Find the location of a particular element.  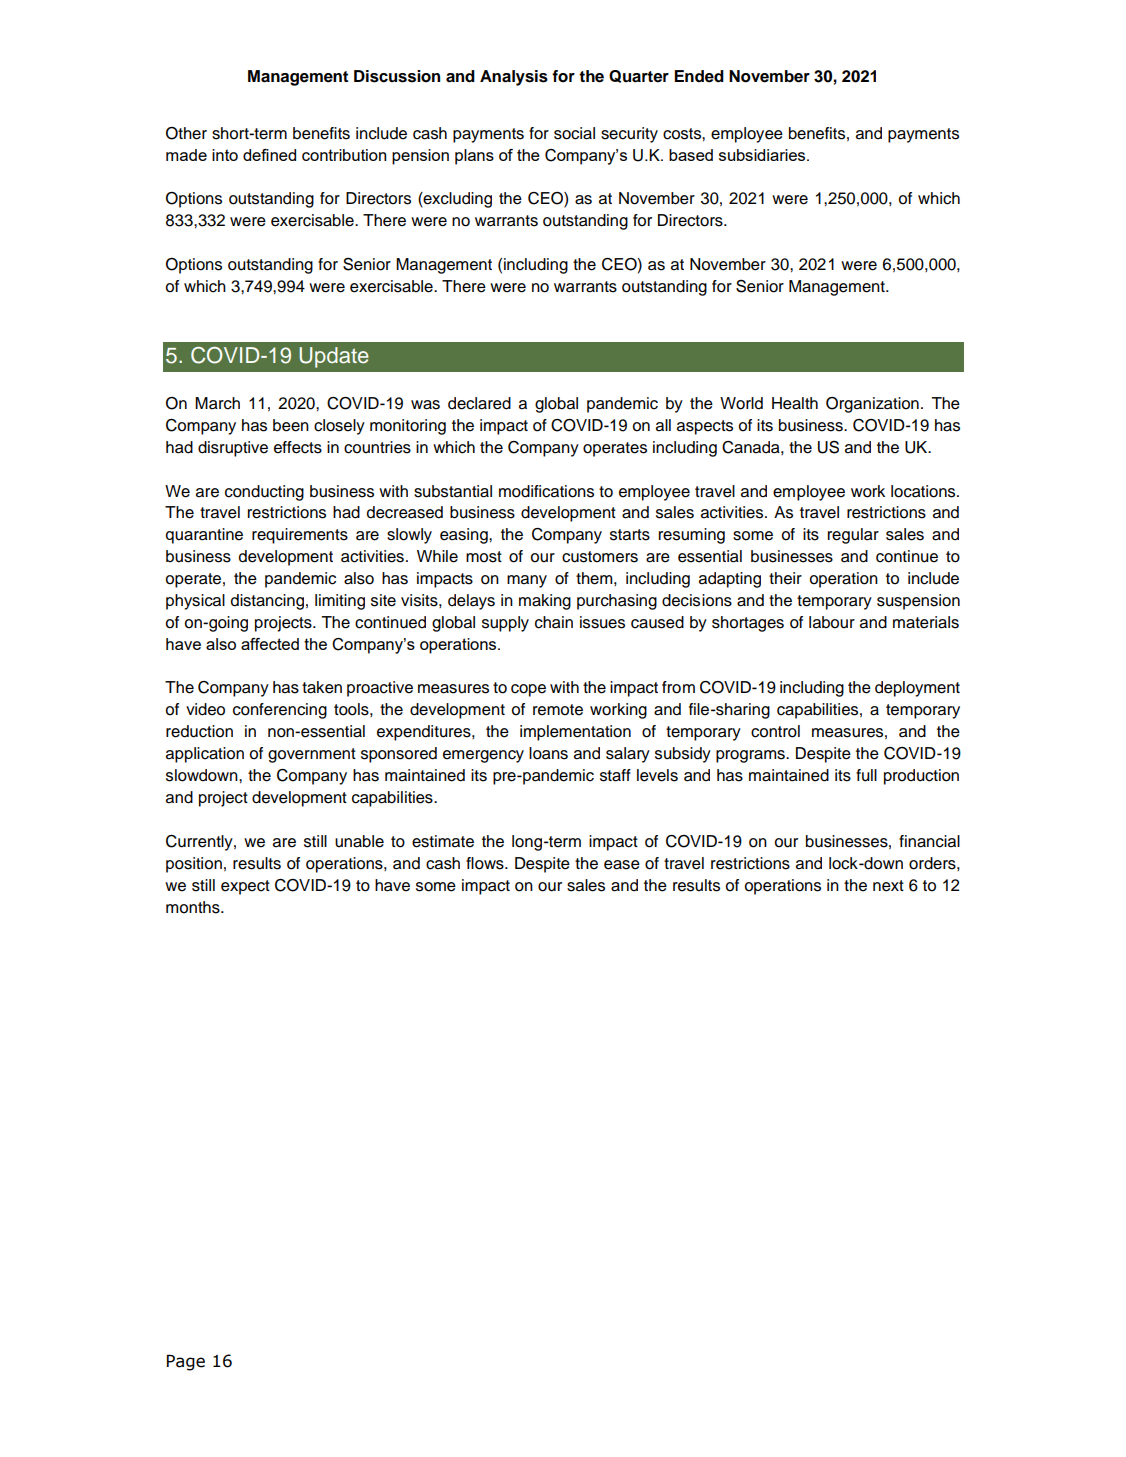

months is located at coordinates (194, 907).
